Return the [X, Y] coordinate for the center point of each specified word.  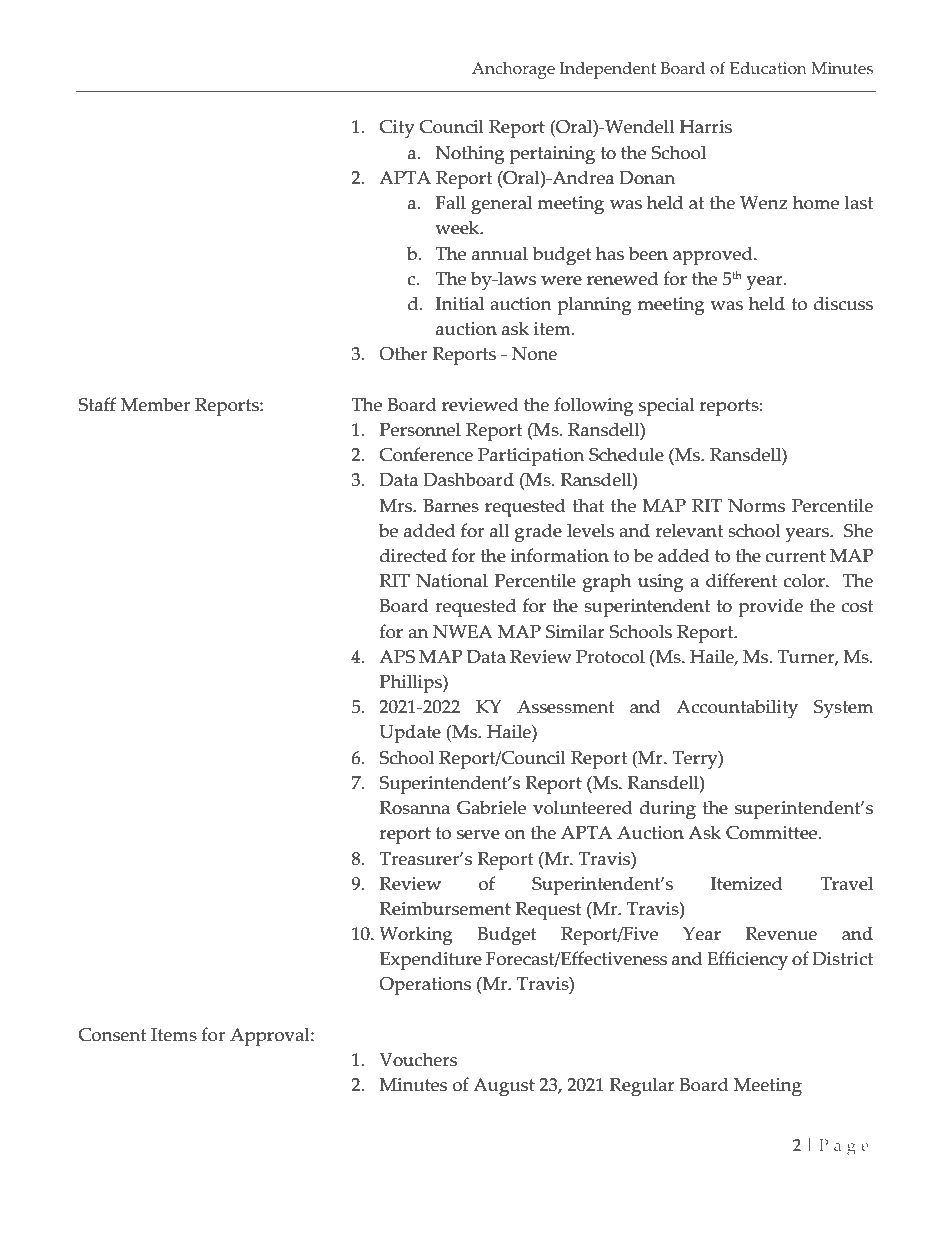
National [452, 580]
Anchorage [513, 70]
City [397, 129]
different [741, 580]
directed [413, 555]
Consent [112, 1035]
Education [768, 68]
